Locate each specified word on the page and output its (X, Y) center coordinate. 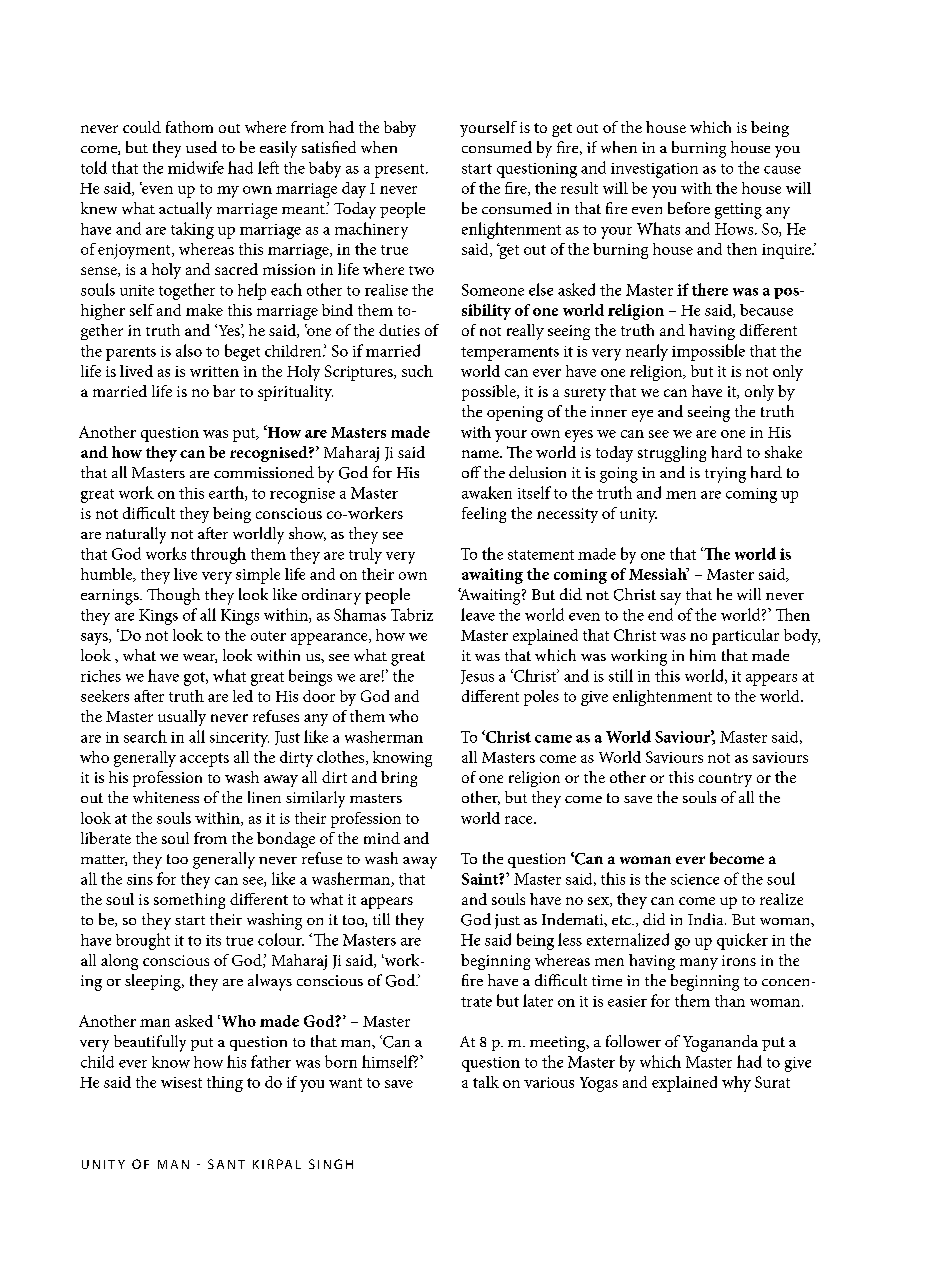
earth (227, 493)
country (725, 780)
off (471, 472)
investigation (654, 170)
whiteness (166, 797)
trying (725, 475)
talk (486, 1082)
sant (226, 1164)
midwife (196, 167)
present (401, 171)
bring (399, 779)
